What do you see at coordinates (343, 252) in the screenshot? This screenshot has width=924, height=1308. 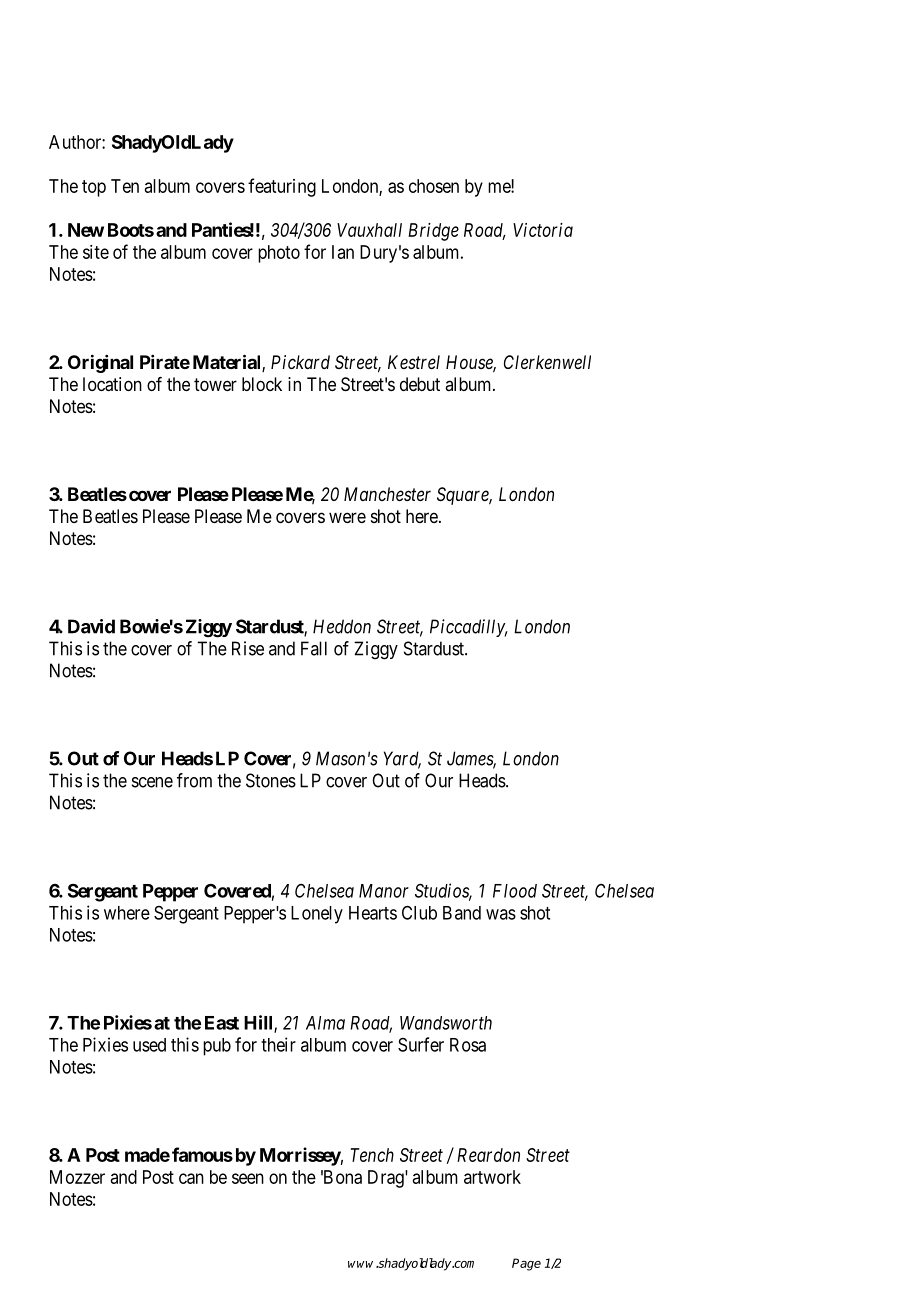 I see `Ian` at bounding box center [343, 252].
